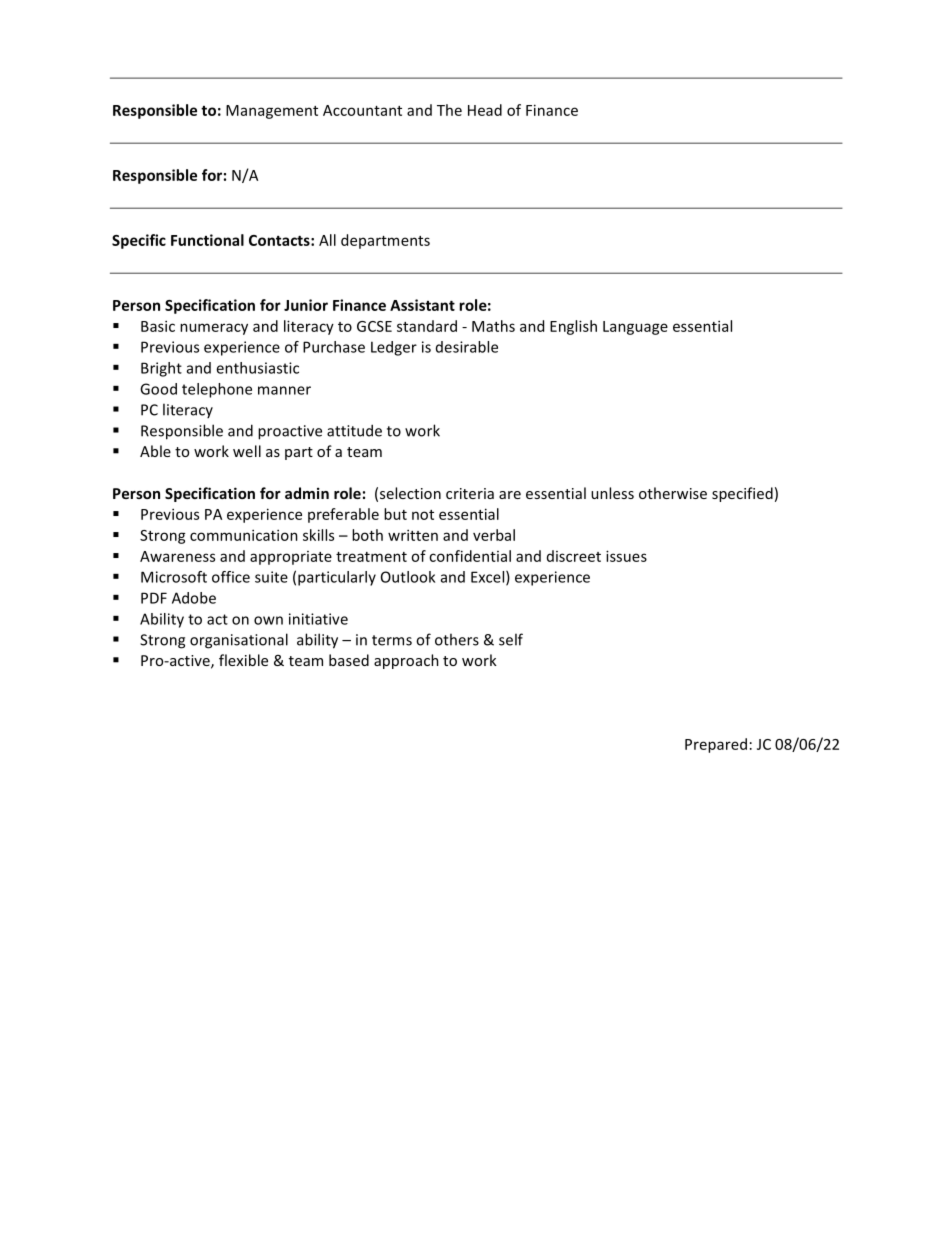 Image resolution: width=952 pixels, height=1233 pixels. Describe the element at coordinates (194, 598) in the screenshot. I see `Adobe` at that location.
